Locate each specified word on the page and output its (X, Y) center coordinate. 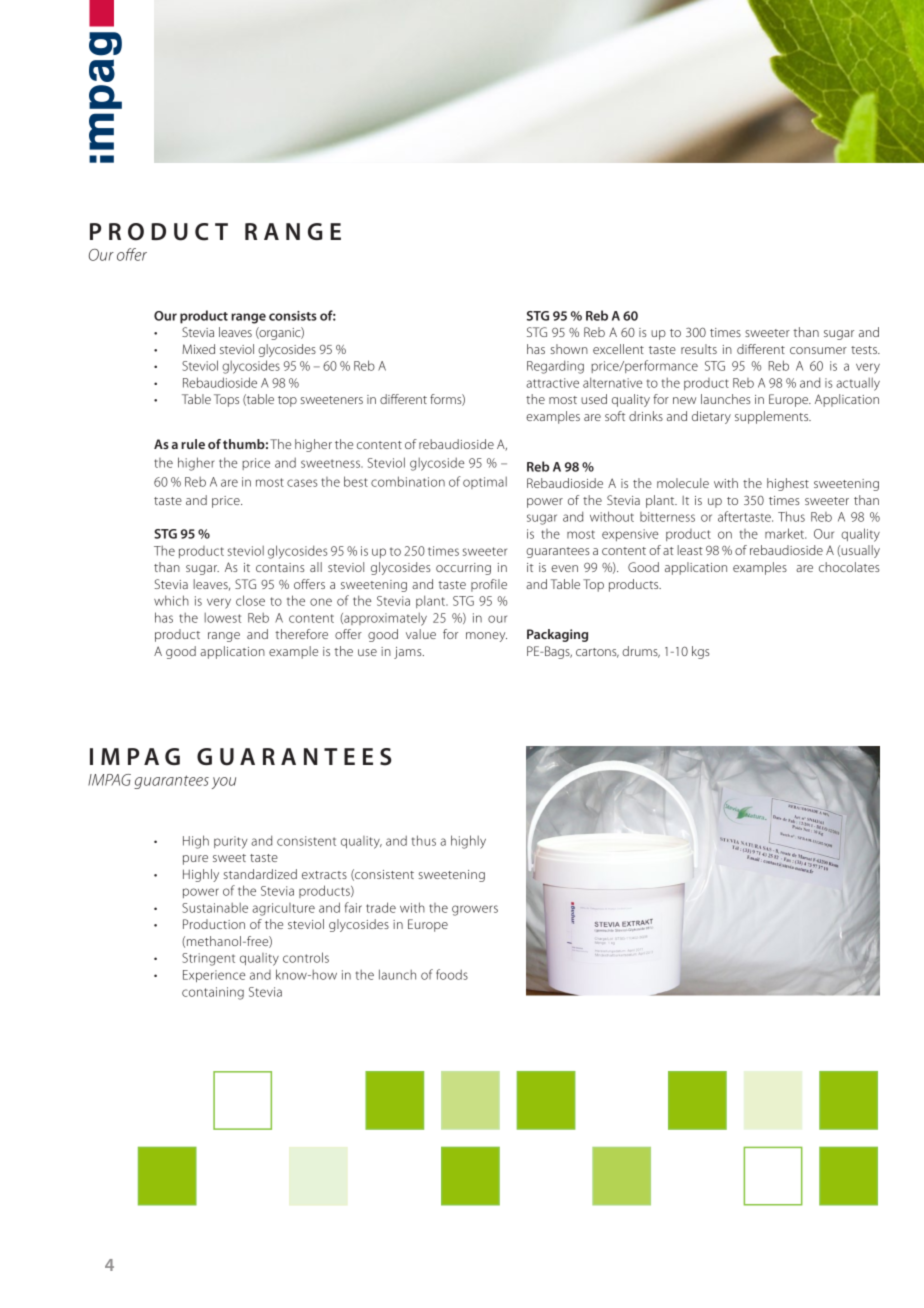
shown (569, 349)
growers (475, 910)
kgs (701, 652)
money (486, 637)
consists (293, 316)
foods (452, 974)
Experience (214, 976)
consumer (818, 350)
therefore (301, 634)
